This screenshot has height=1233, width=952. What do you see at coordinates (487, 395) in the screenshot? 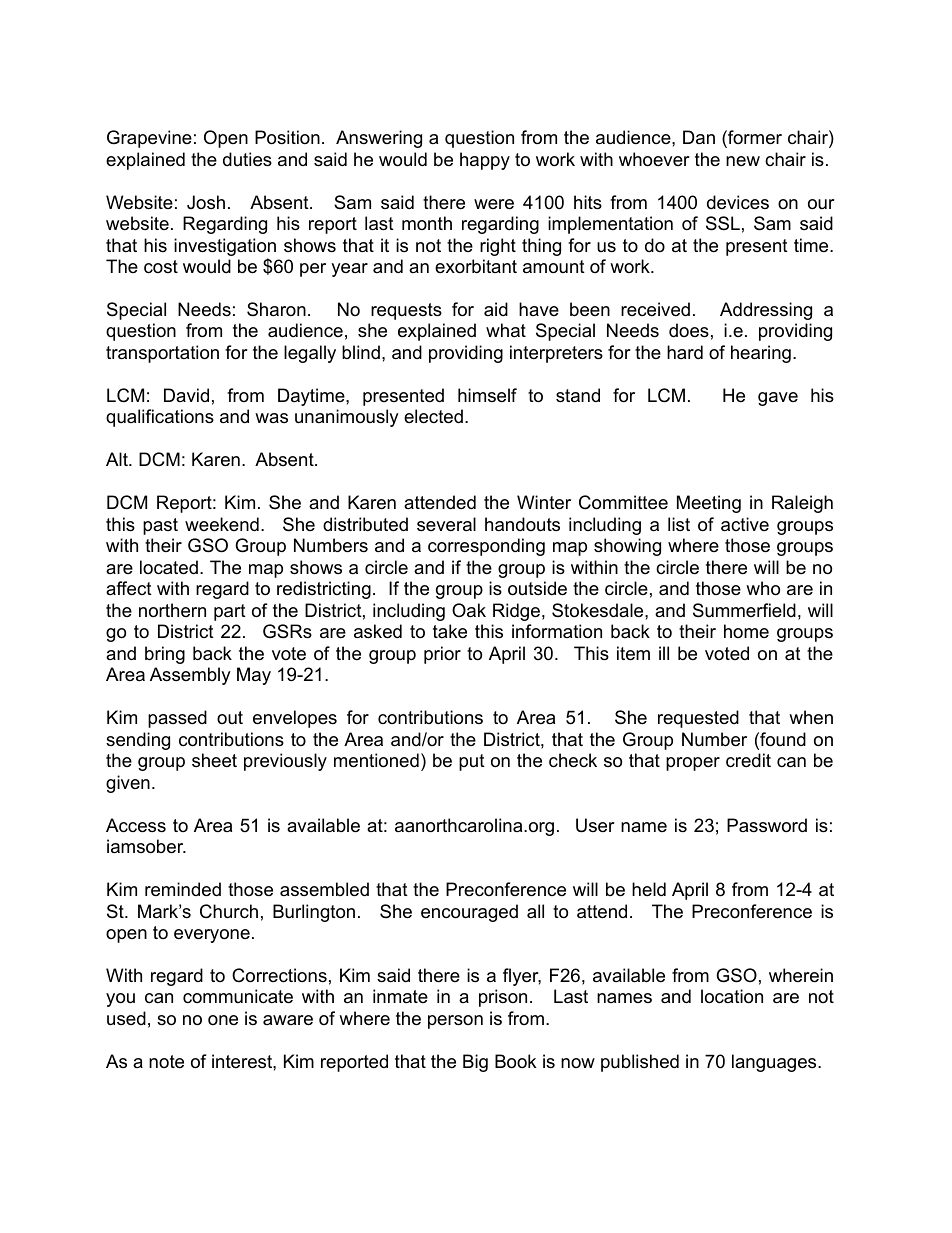
I see `himself` at bounding box center [487, 395].
